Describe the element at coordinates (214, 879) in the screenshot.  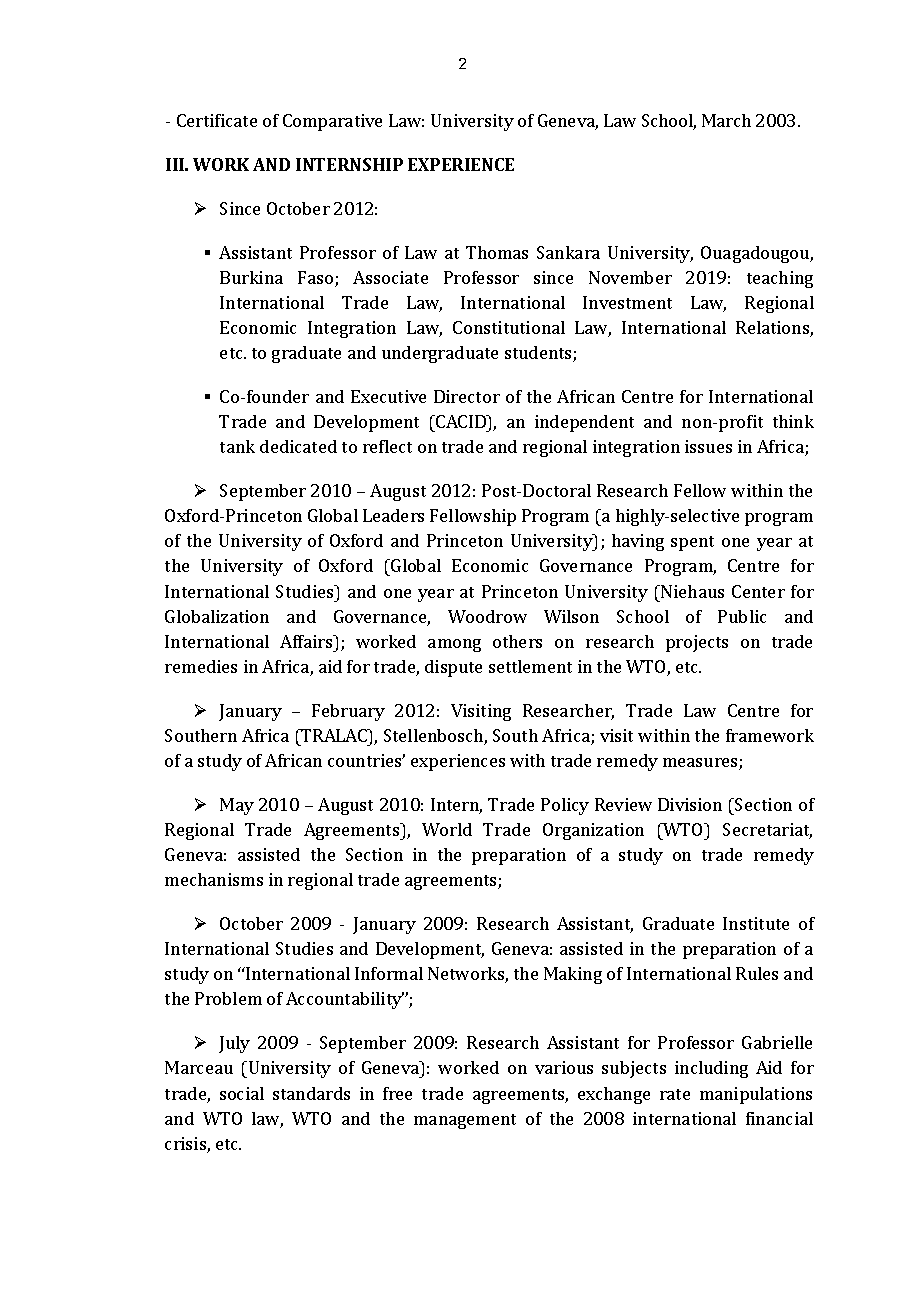
I see `mechanisms` at that location.
